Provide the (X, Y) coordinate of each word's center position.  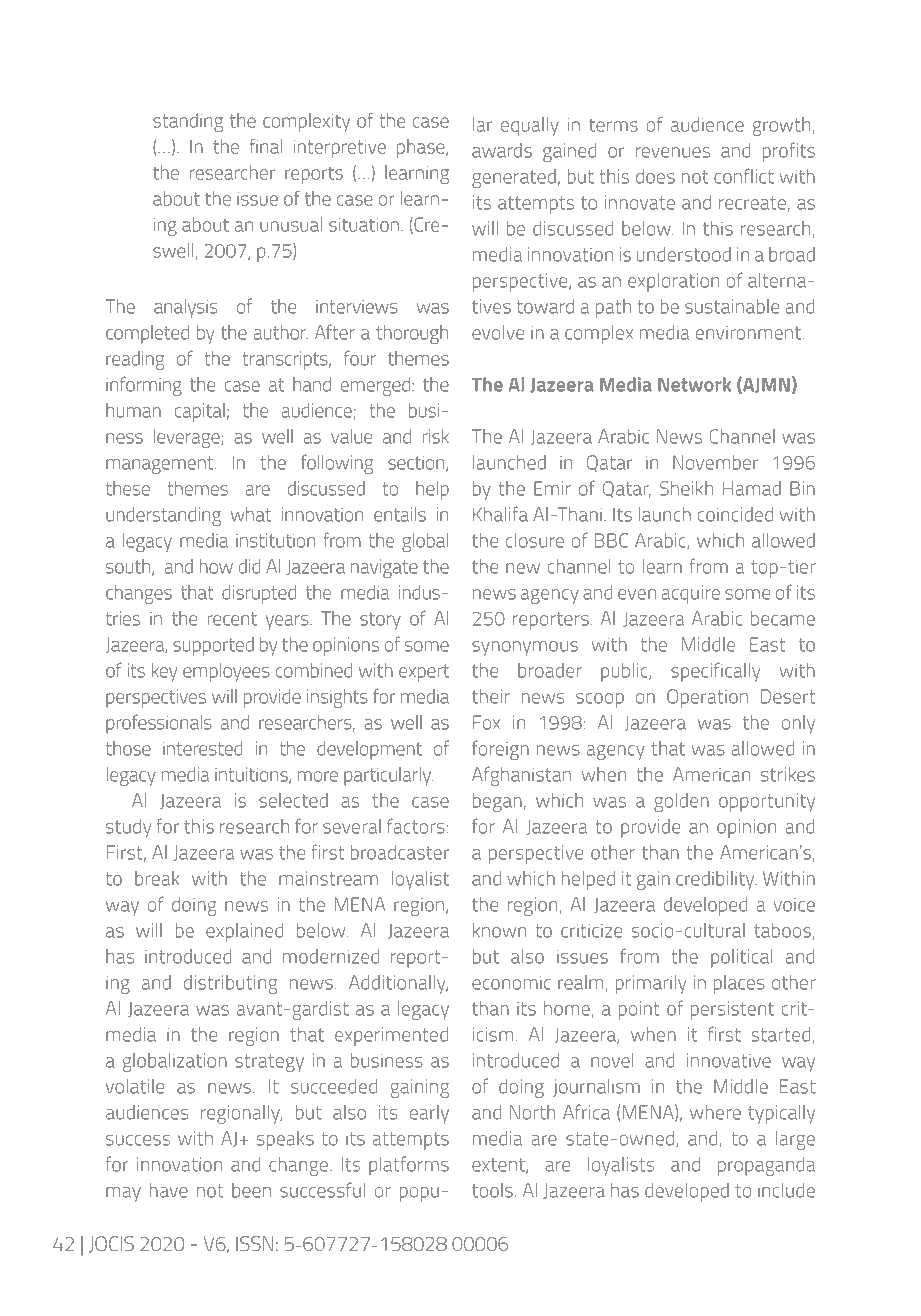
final (266, 146)
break (157, 878)
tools (492, 1190)
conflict (744, 176)
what (251, 514)
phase (422, 148)
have (169, 1190)
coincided (735, 514)
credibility (716, 880)
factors (416, 826)
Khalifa (500, 514)
